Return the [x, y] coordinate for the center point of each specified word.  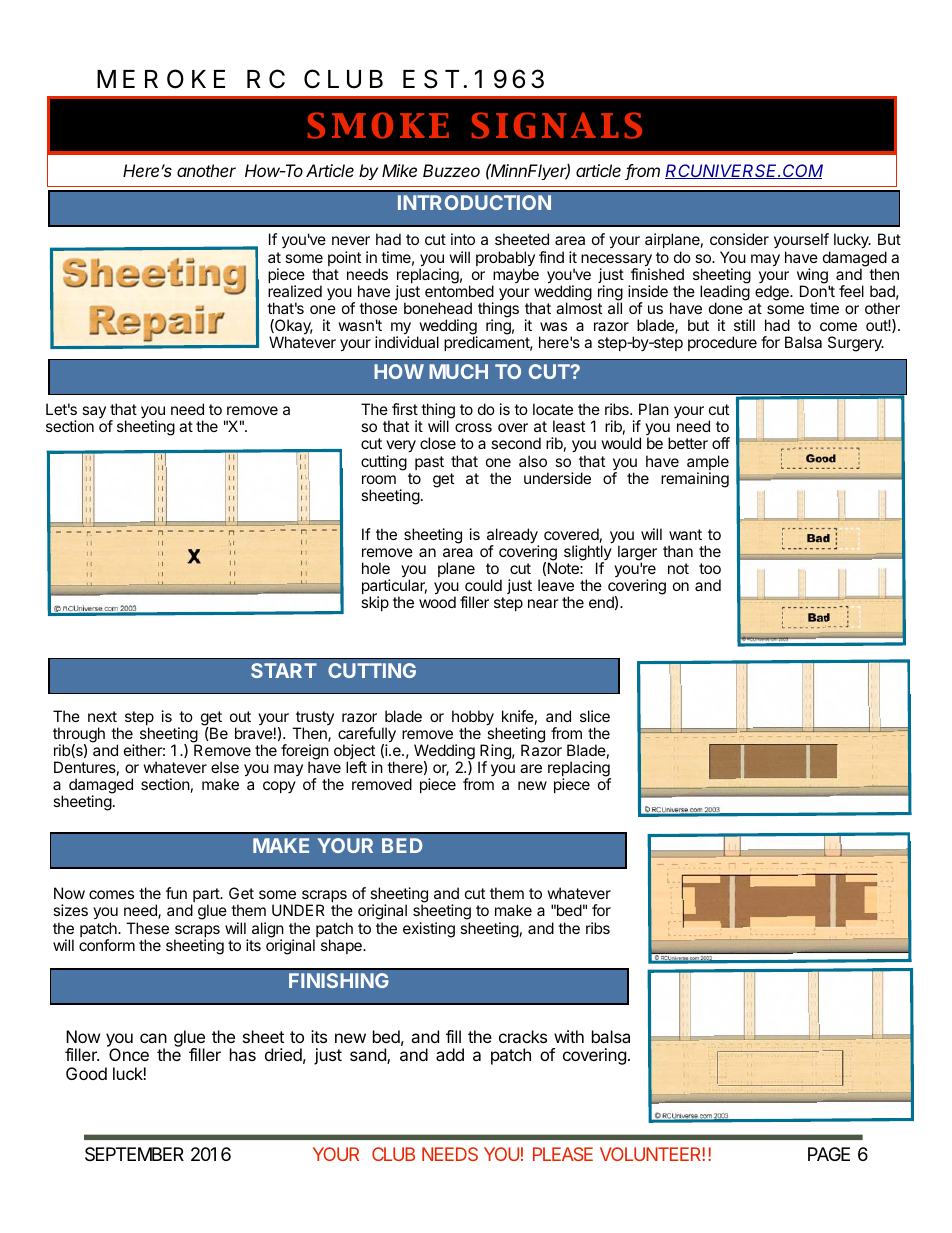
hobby [473, 719]
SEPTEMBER [134, 1154]
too [710, 568]
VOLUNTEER [650, 1154]
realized [295, 291]
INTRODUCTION [474, 202]
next [102, 716]
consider [739, 239]
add [450, 1054]
